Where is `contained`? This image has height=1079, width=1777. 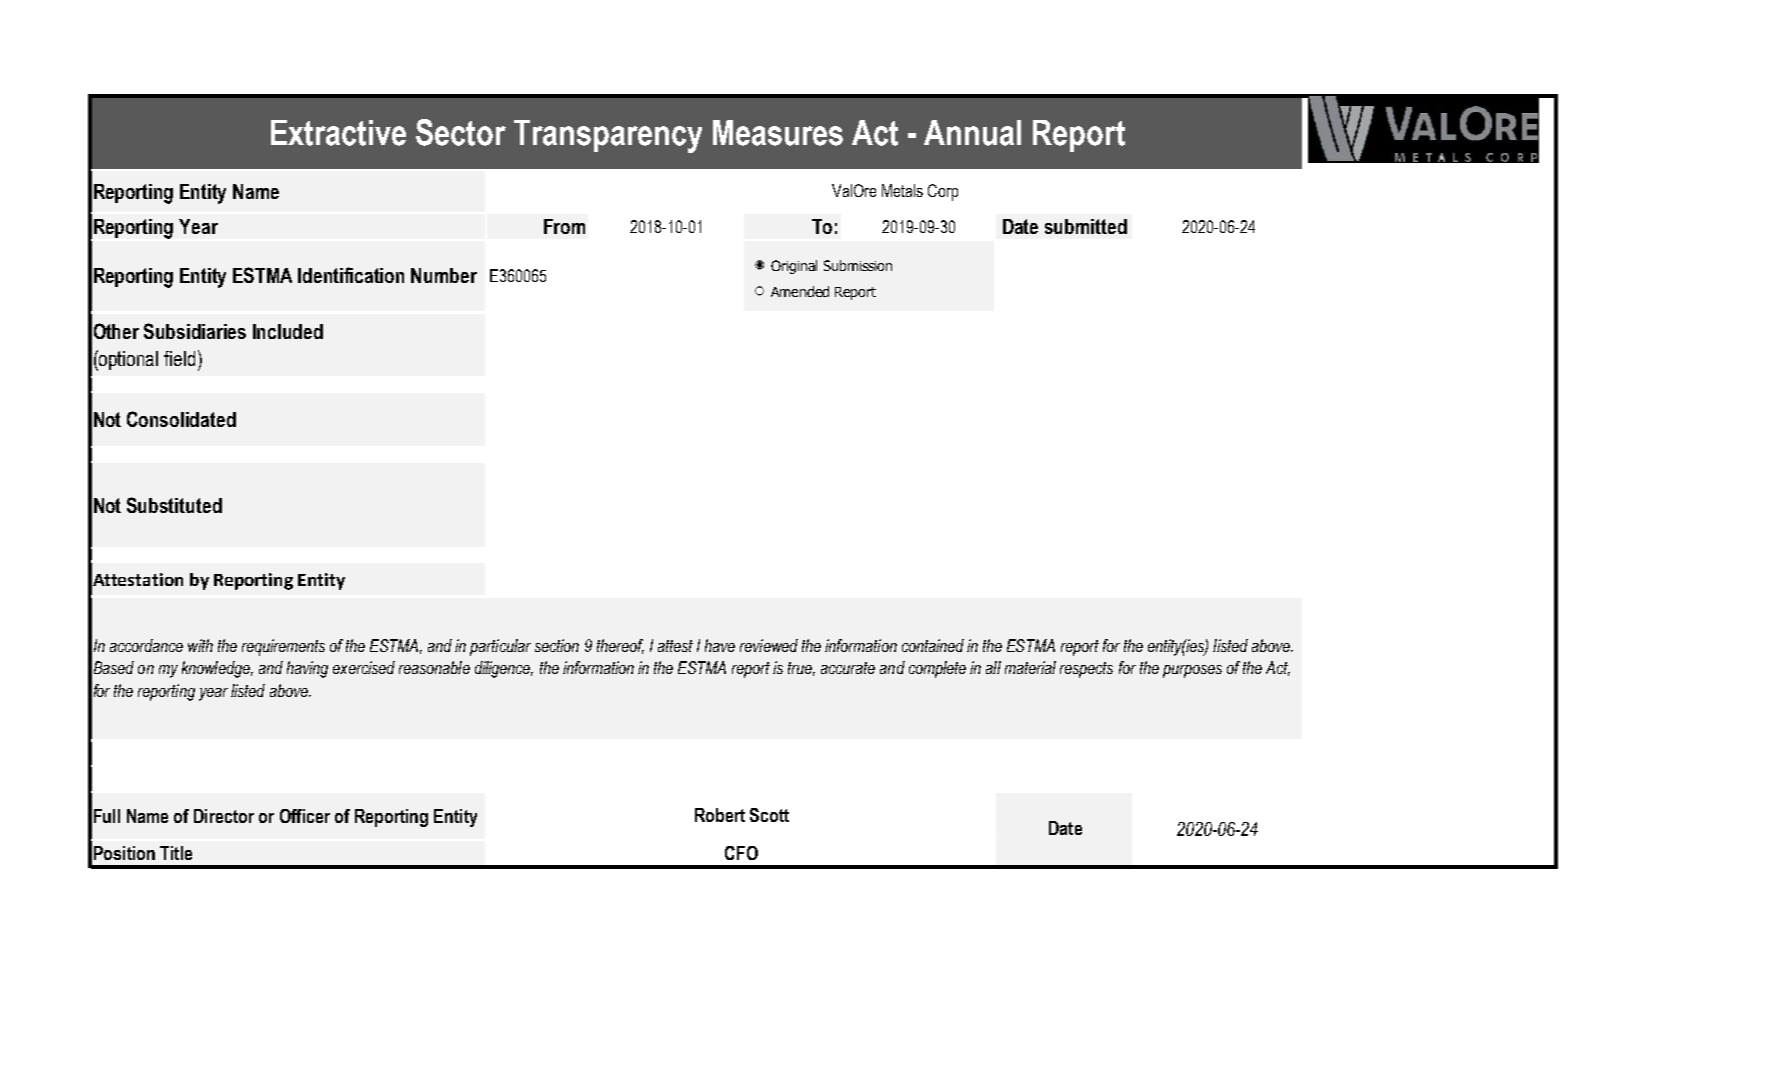
contained is located at coordinates (933, 645).
